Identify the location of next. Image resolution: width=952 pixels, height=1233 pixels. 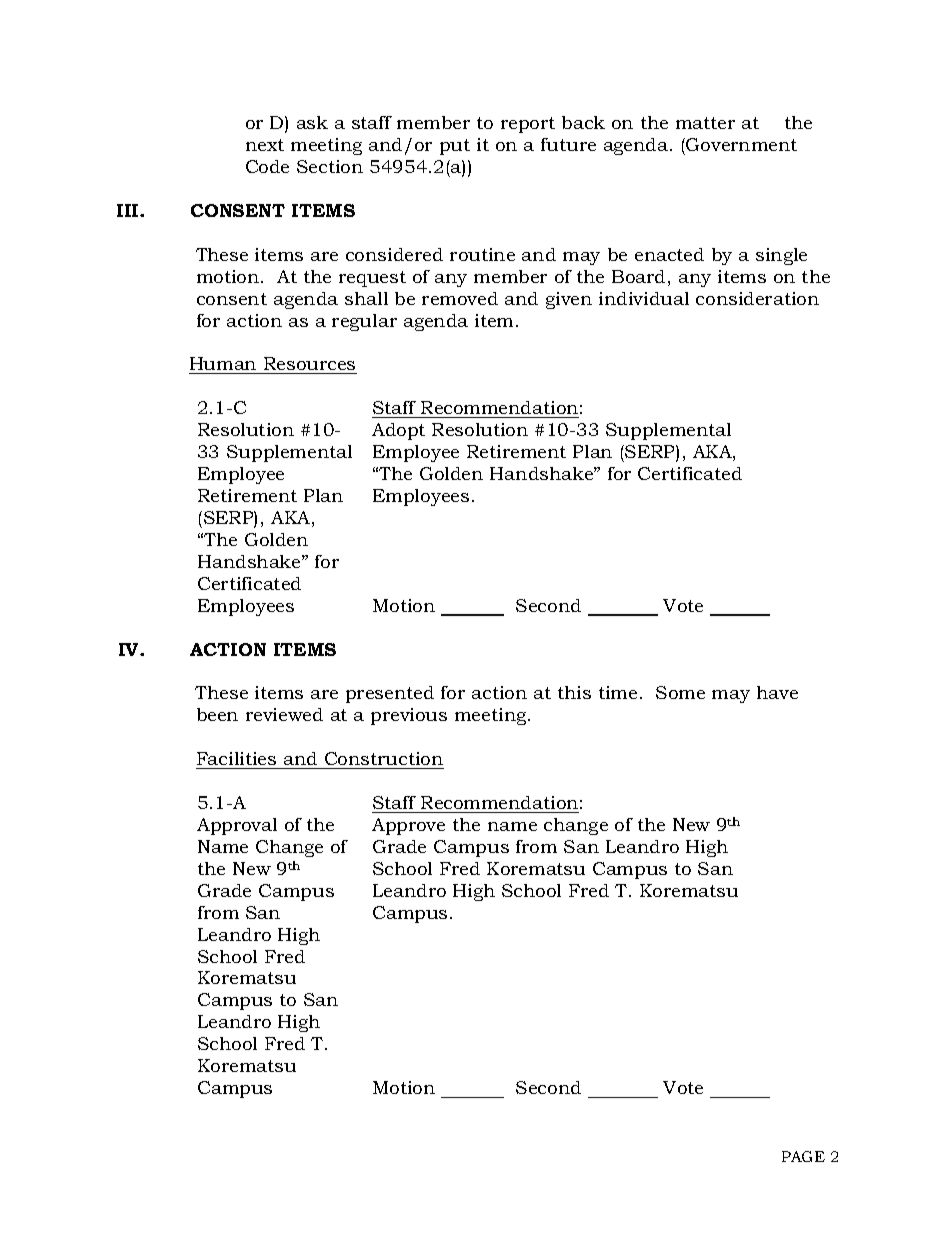
(265, 145).
